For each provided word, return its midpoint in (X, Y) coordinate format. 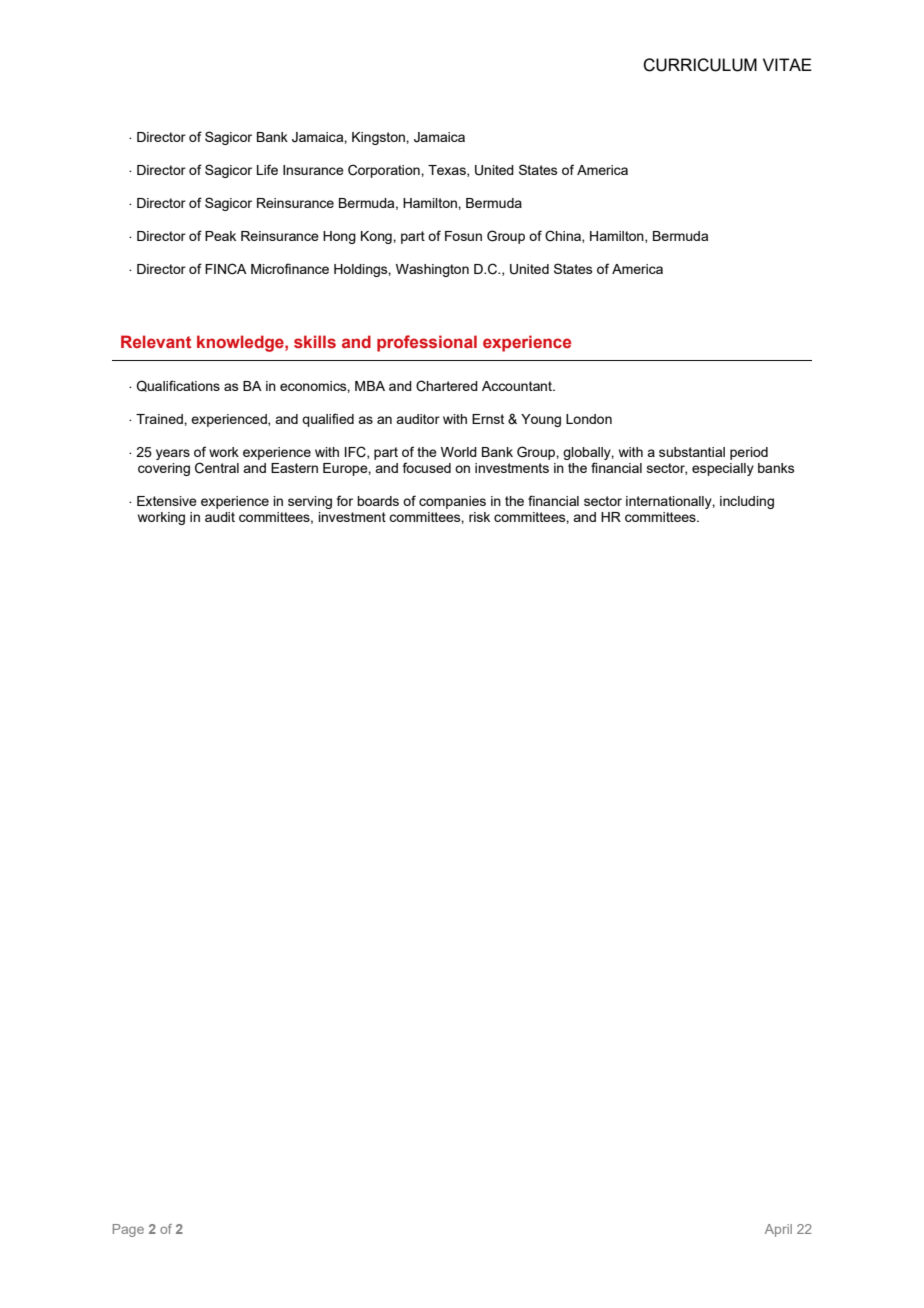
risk (479, 517)
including (747, 502)
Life (267, 169)
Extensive (167, 501)
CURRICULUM (700, 65)
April (778, 1230)
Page (128, 1230)
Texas (448, 171)
